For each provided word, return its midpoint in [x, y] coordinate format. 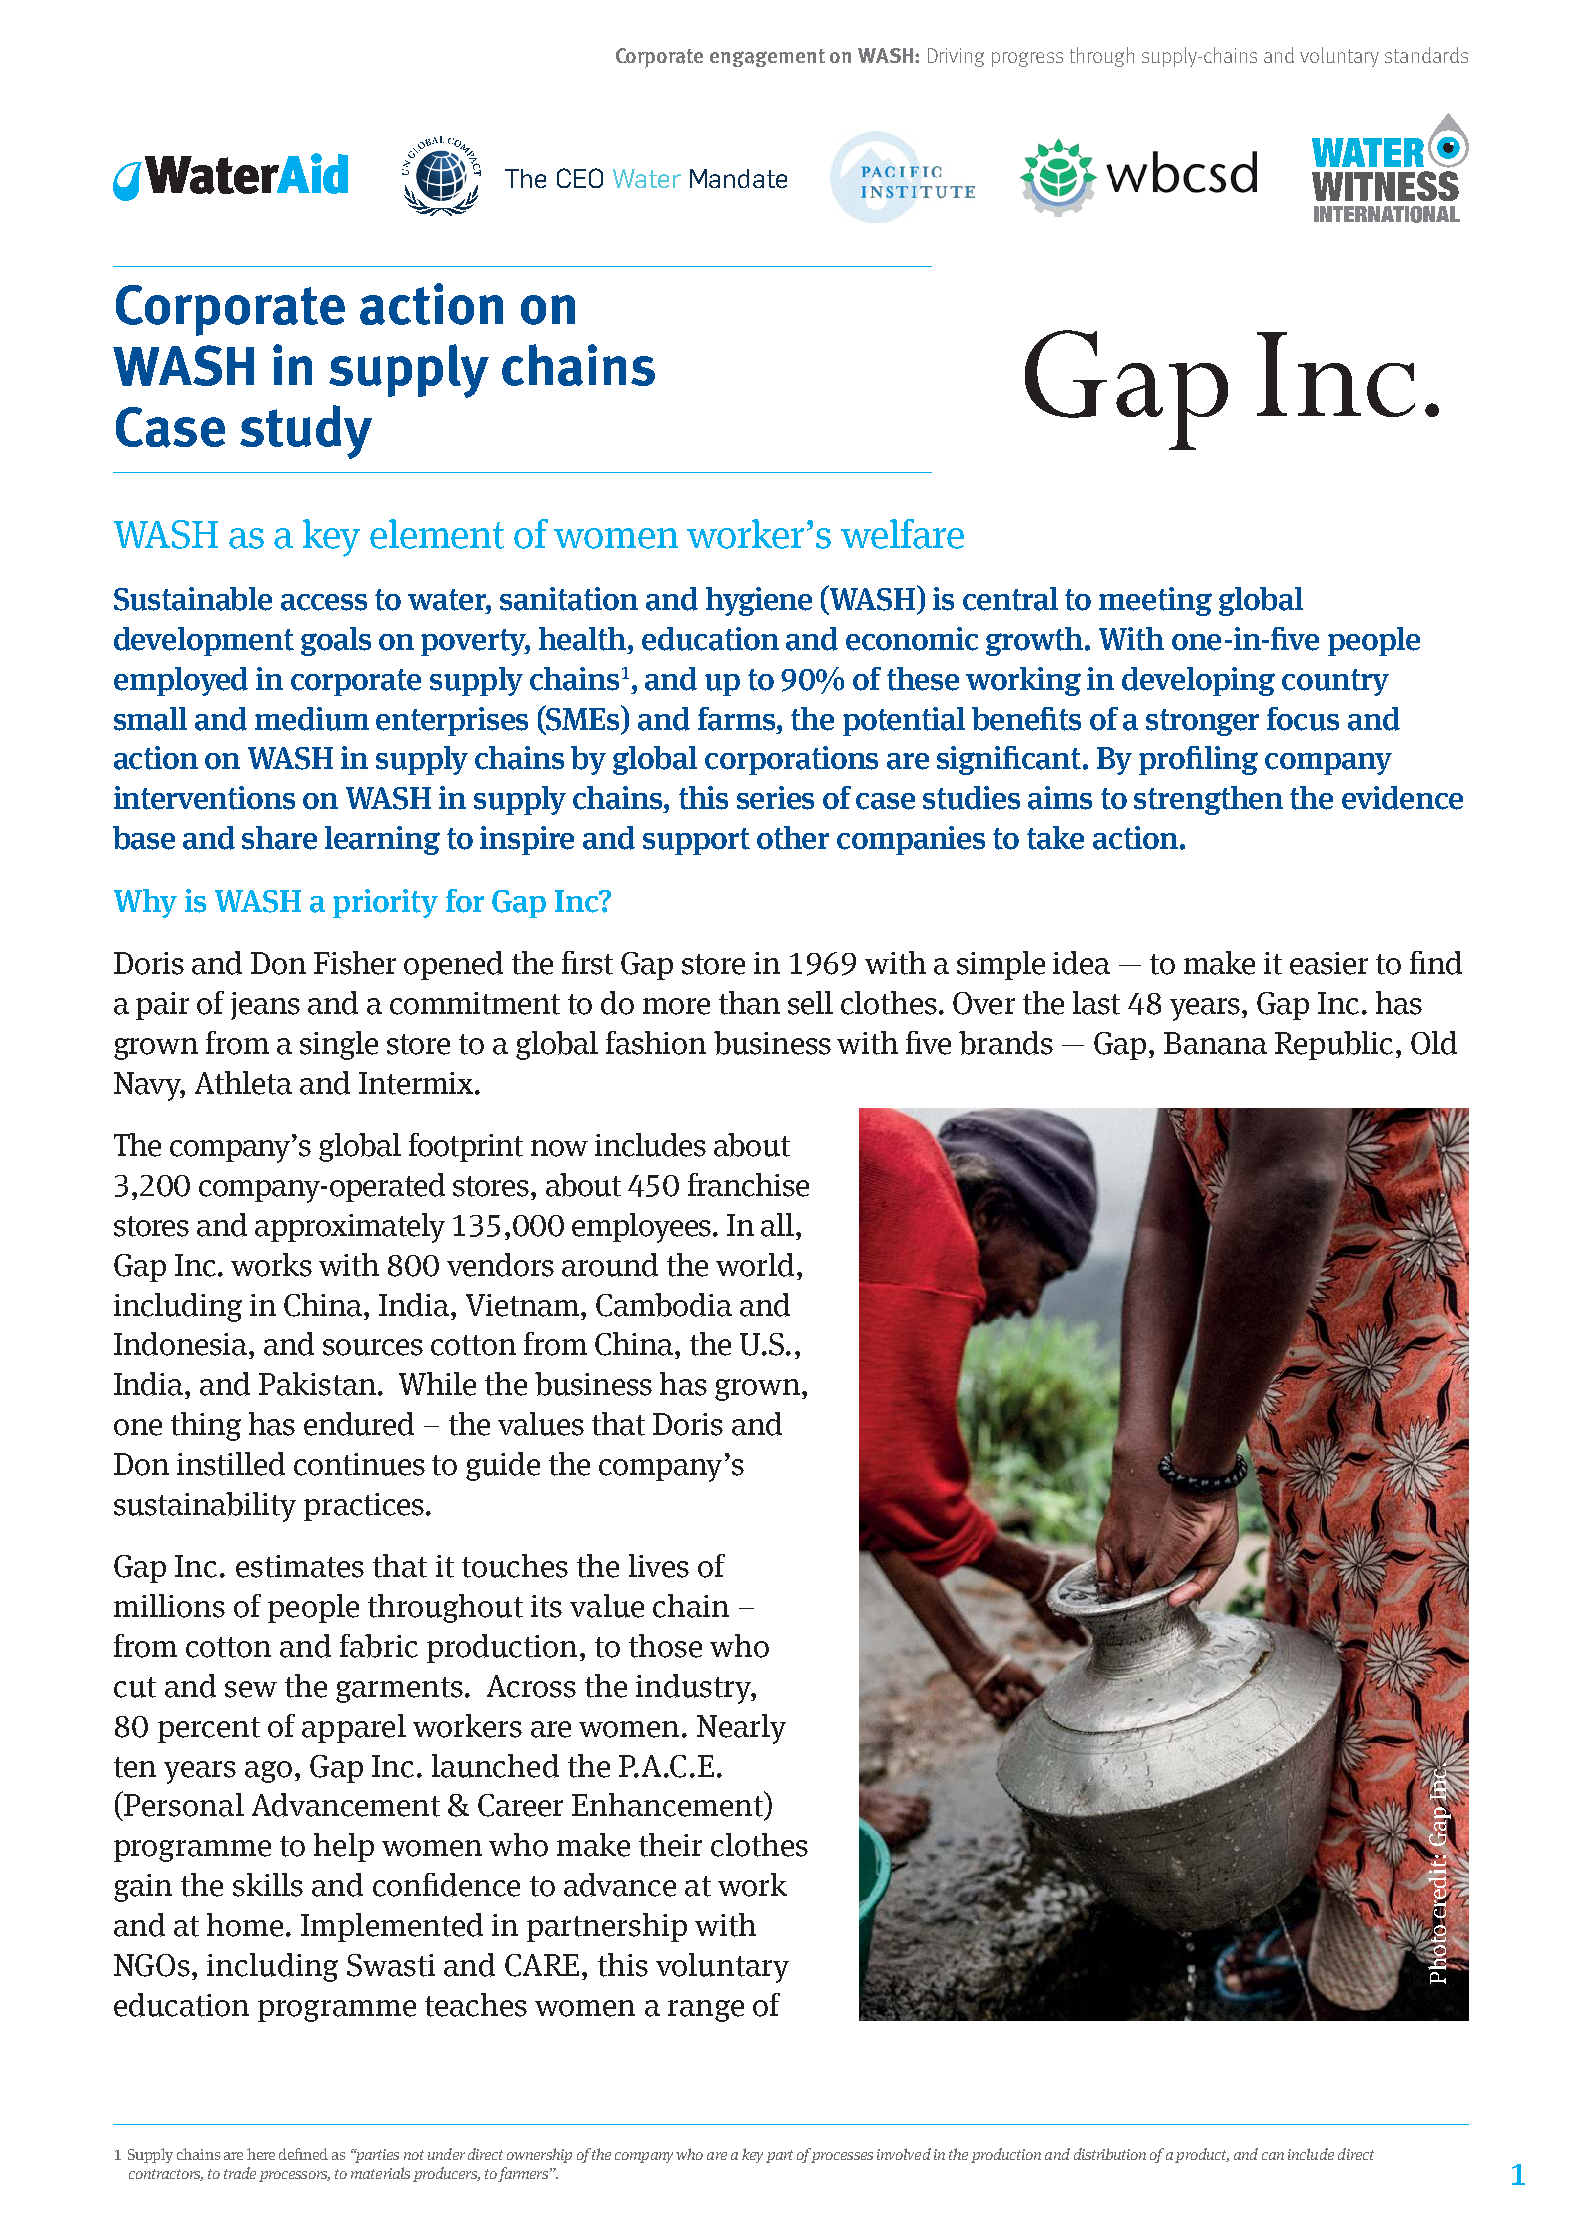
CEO [580, 178]
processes [840, 2157]
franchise [748, 1185]
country [1335, 682]
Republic [1334, 1045]
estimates [300, 1566]
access [324, 602]
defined [303, 2154]
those [665, 1646]
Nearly [741, 1729]
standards [1426, 55]
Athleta [243, 1083]
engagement [767, 58]
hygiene [759, 601]
